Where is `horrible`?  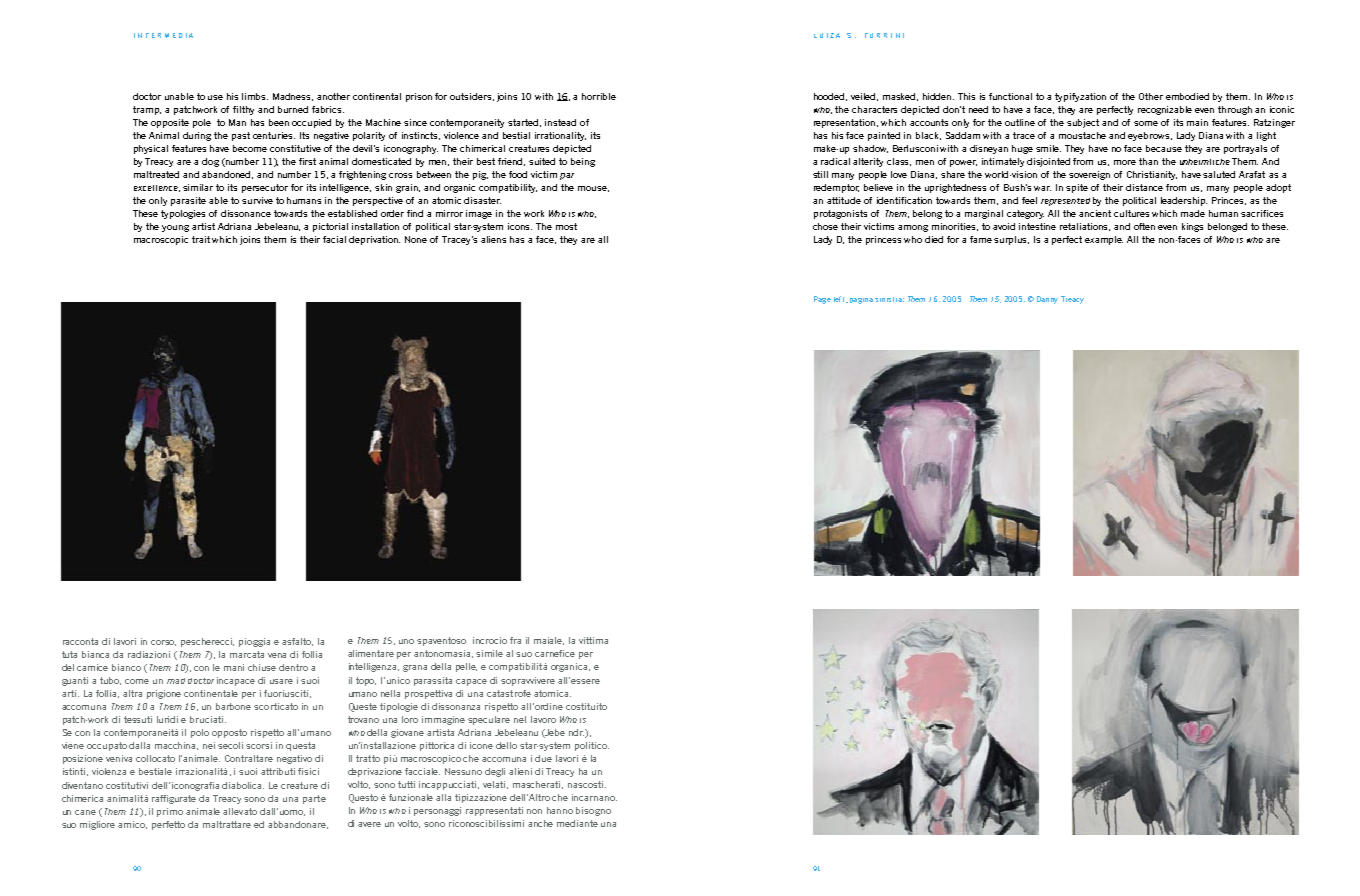
horrible is located at coordinates (599, 96).
